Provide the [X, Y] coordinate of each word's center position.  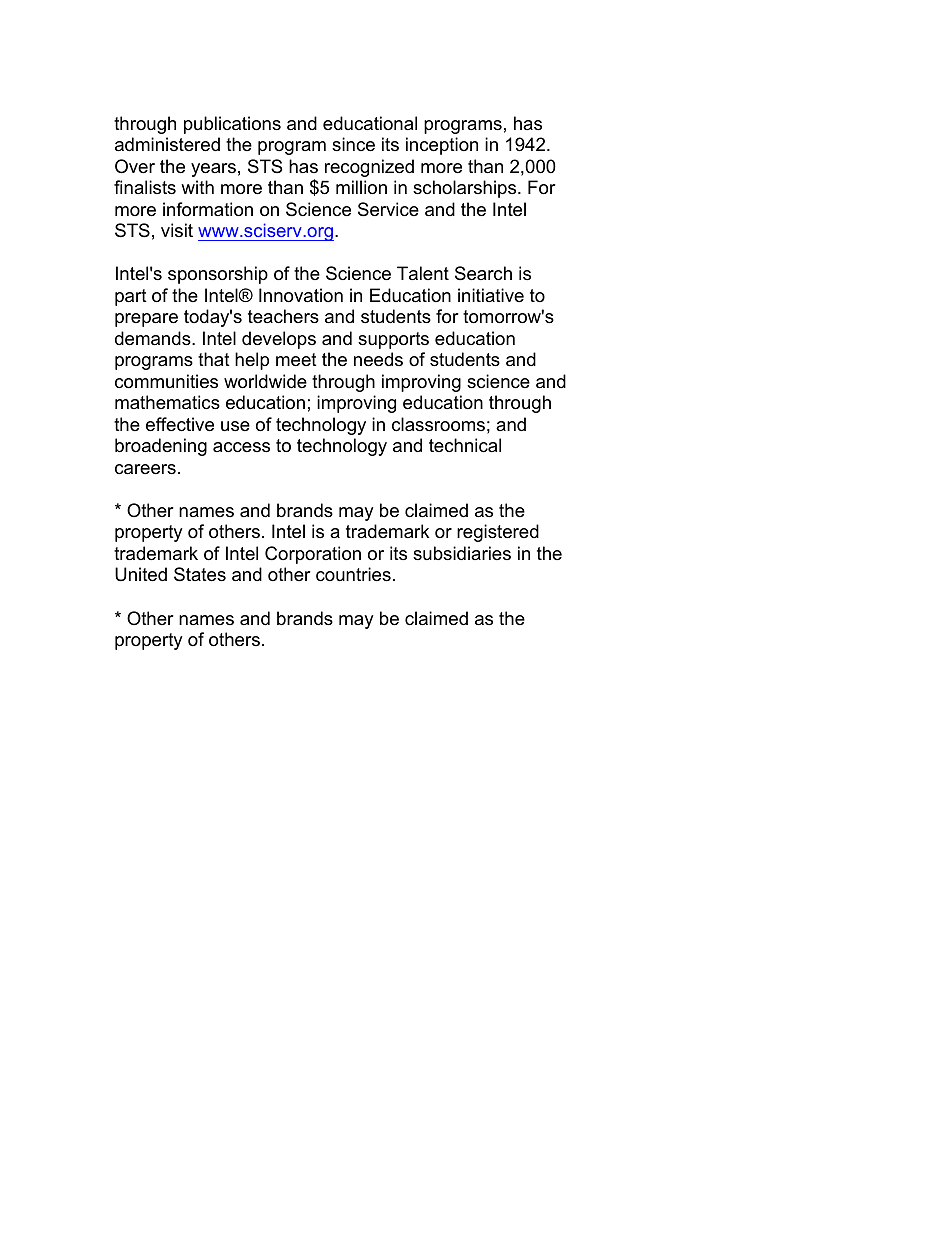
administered [167, 144]
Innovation [301, 295]
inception [442, 146]
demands [154, 338]
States [200, 574]
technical [465, 445]
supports [393, 340]
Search [483, 273]
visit [177, 230]
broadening [161, 447]
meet [296, 360]
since [353, 144]
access [241, 447]
